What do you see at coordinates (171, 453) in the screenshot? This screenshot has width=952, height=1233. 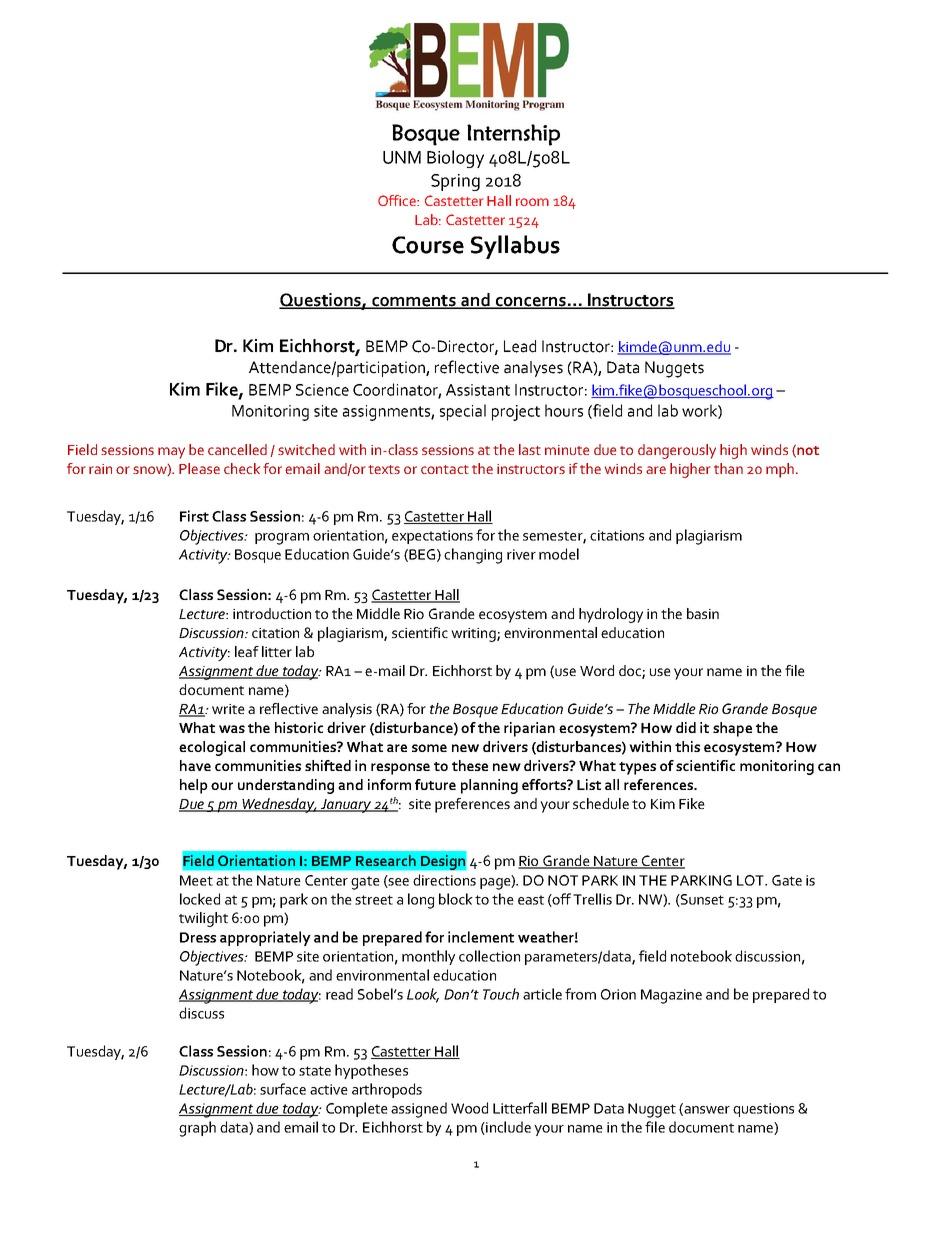 I see `may` at bounding box center [171, 453].
